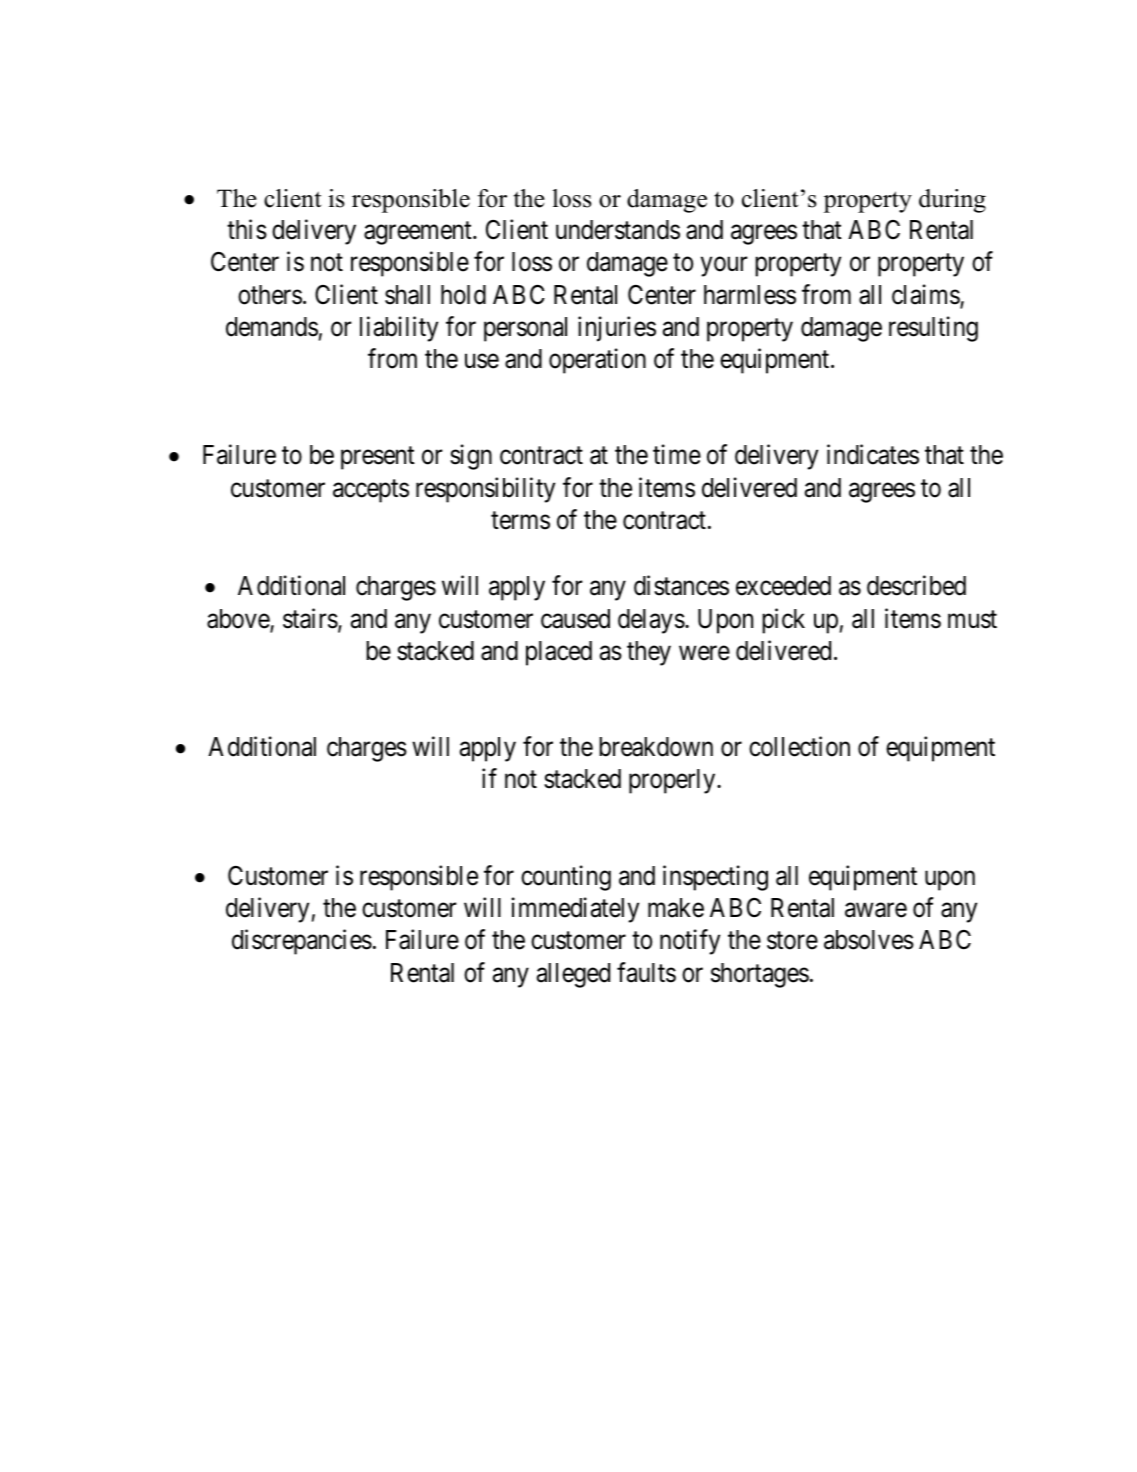 The image size is (1137, 1472). I want to click on collection, so click(799, 746).
